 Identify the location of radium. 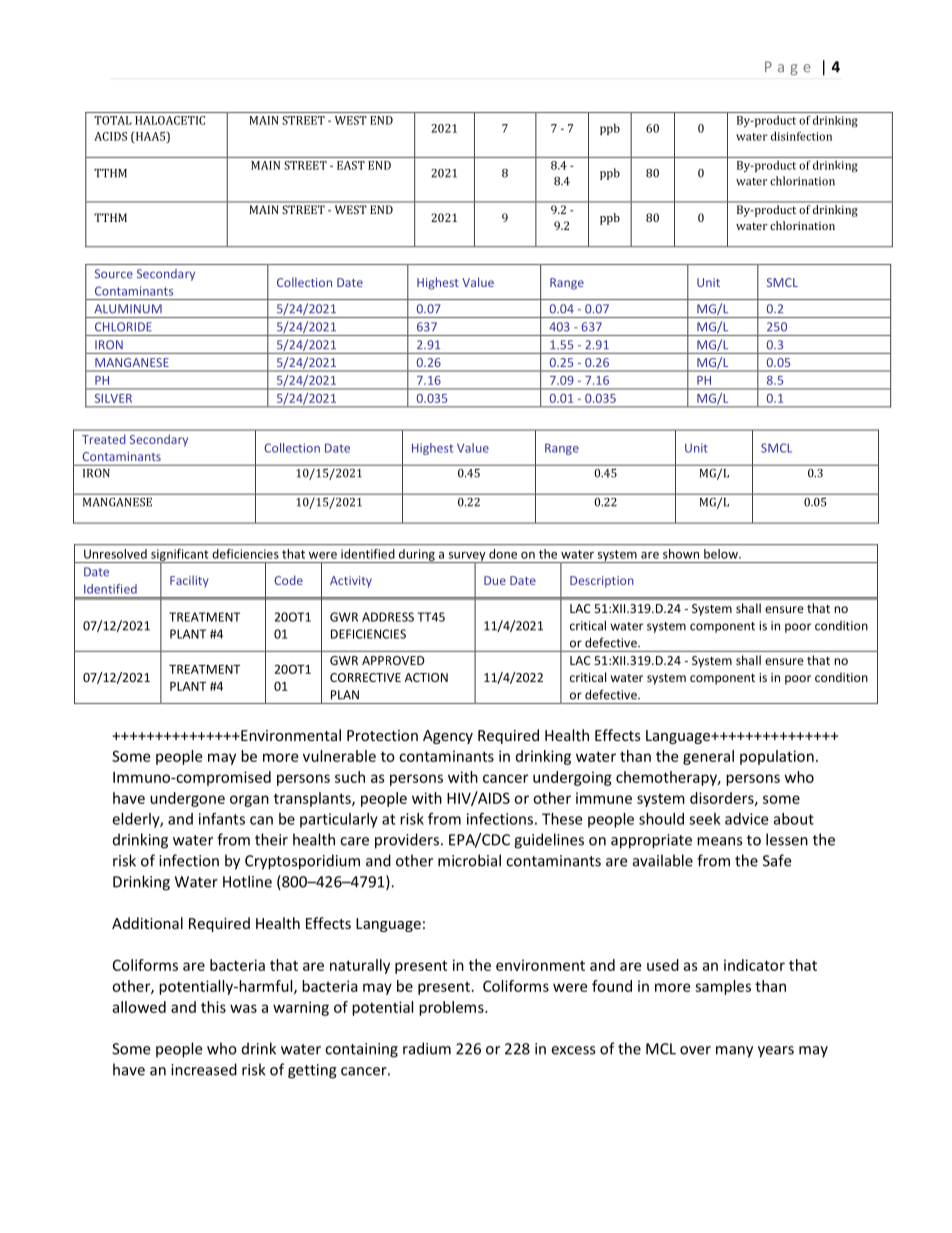
(427, 1048).
